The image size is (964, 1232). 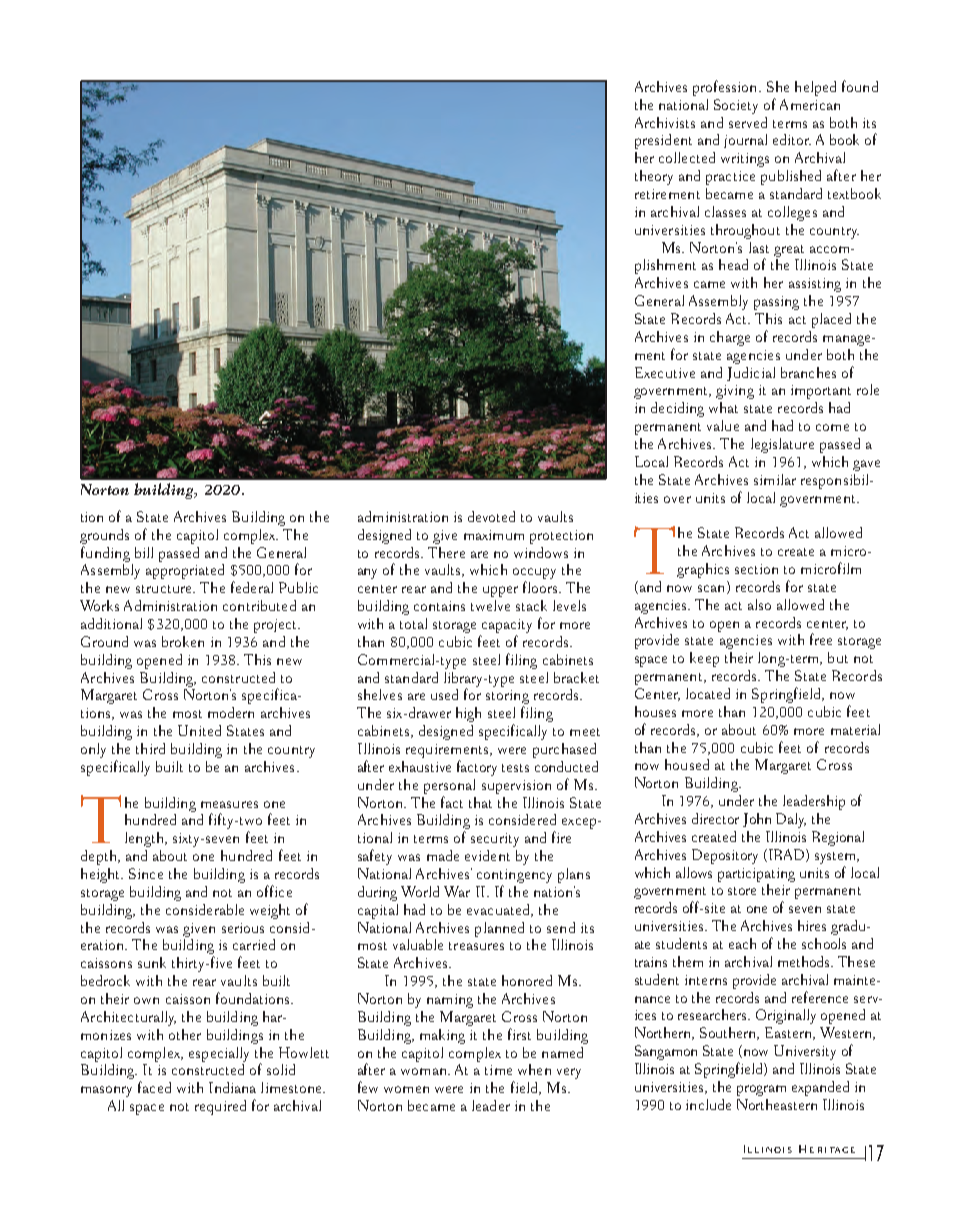 I want to click on Archivists, so click(x=665, y=122).
